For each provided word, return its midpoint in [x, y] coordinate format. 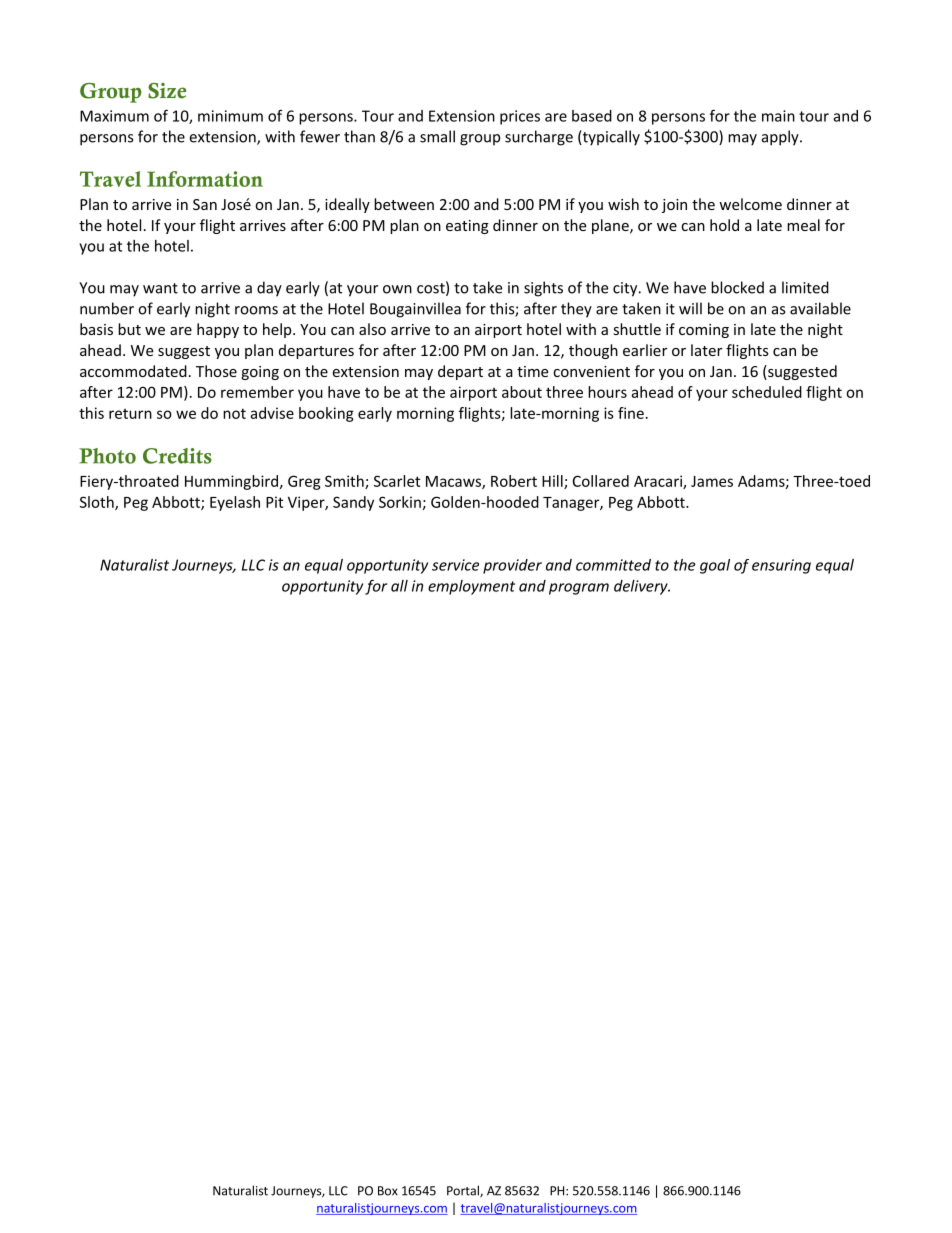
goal [715, 566]
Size [167, 91]
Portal [464, 1191]
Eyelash [235, 503]
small [437, 136]
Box [388, 1191]
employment [471, 587]
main [778, 116]
